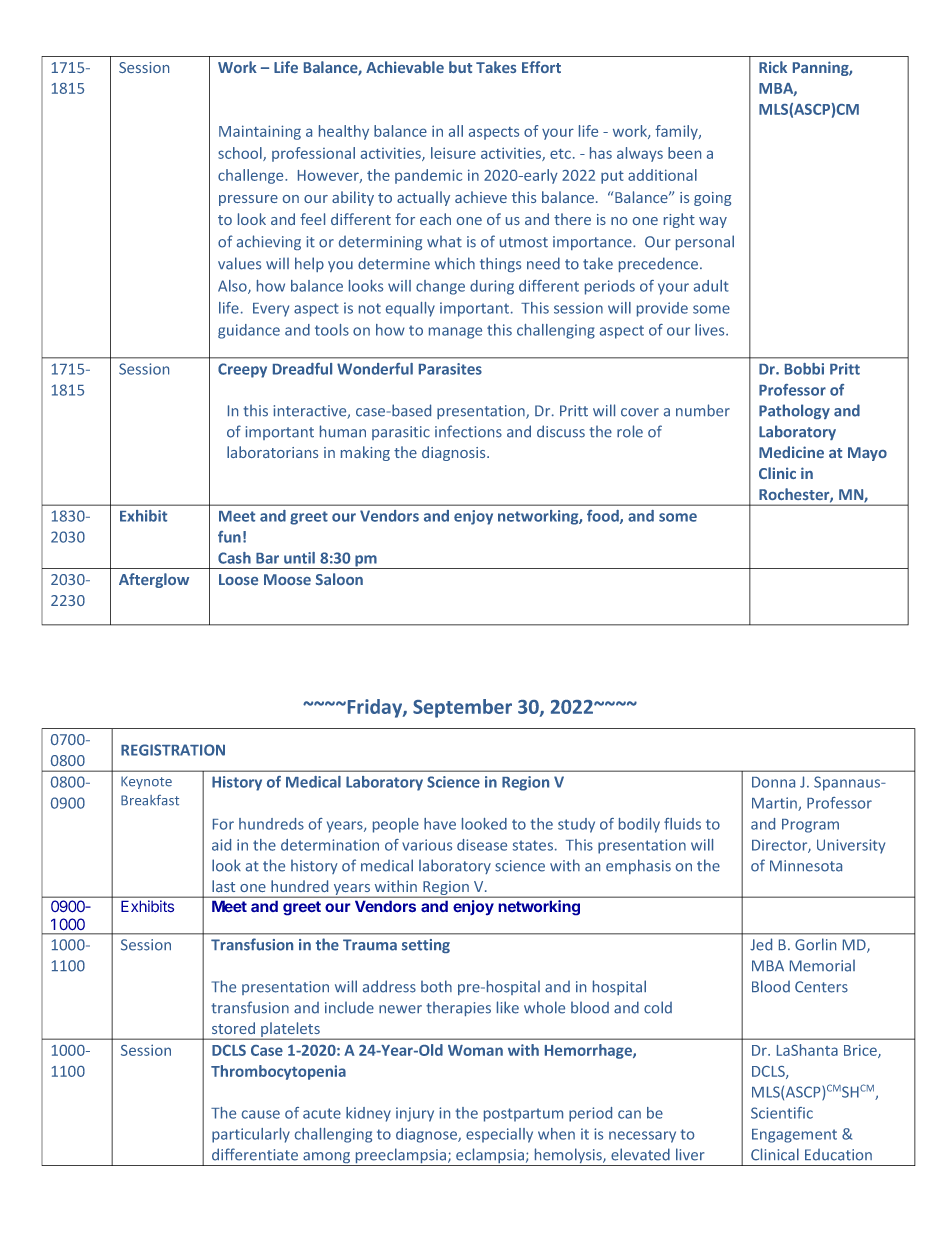 Image resolution: width=952 pixels, height=1233 pixels. What do you see at coordinates (773, 67) in the screenshot?
I see `Rick` at bounding box center [773, 67].
